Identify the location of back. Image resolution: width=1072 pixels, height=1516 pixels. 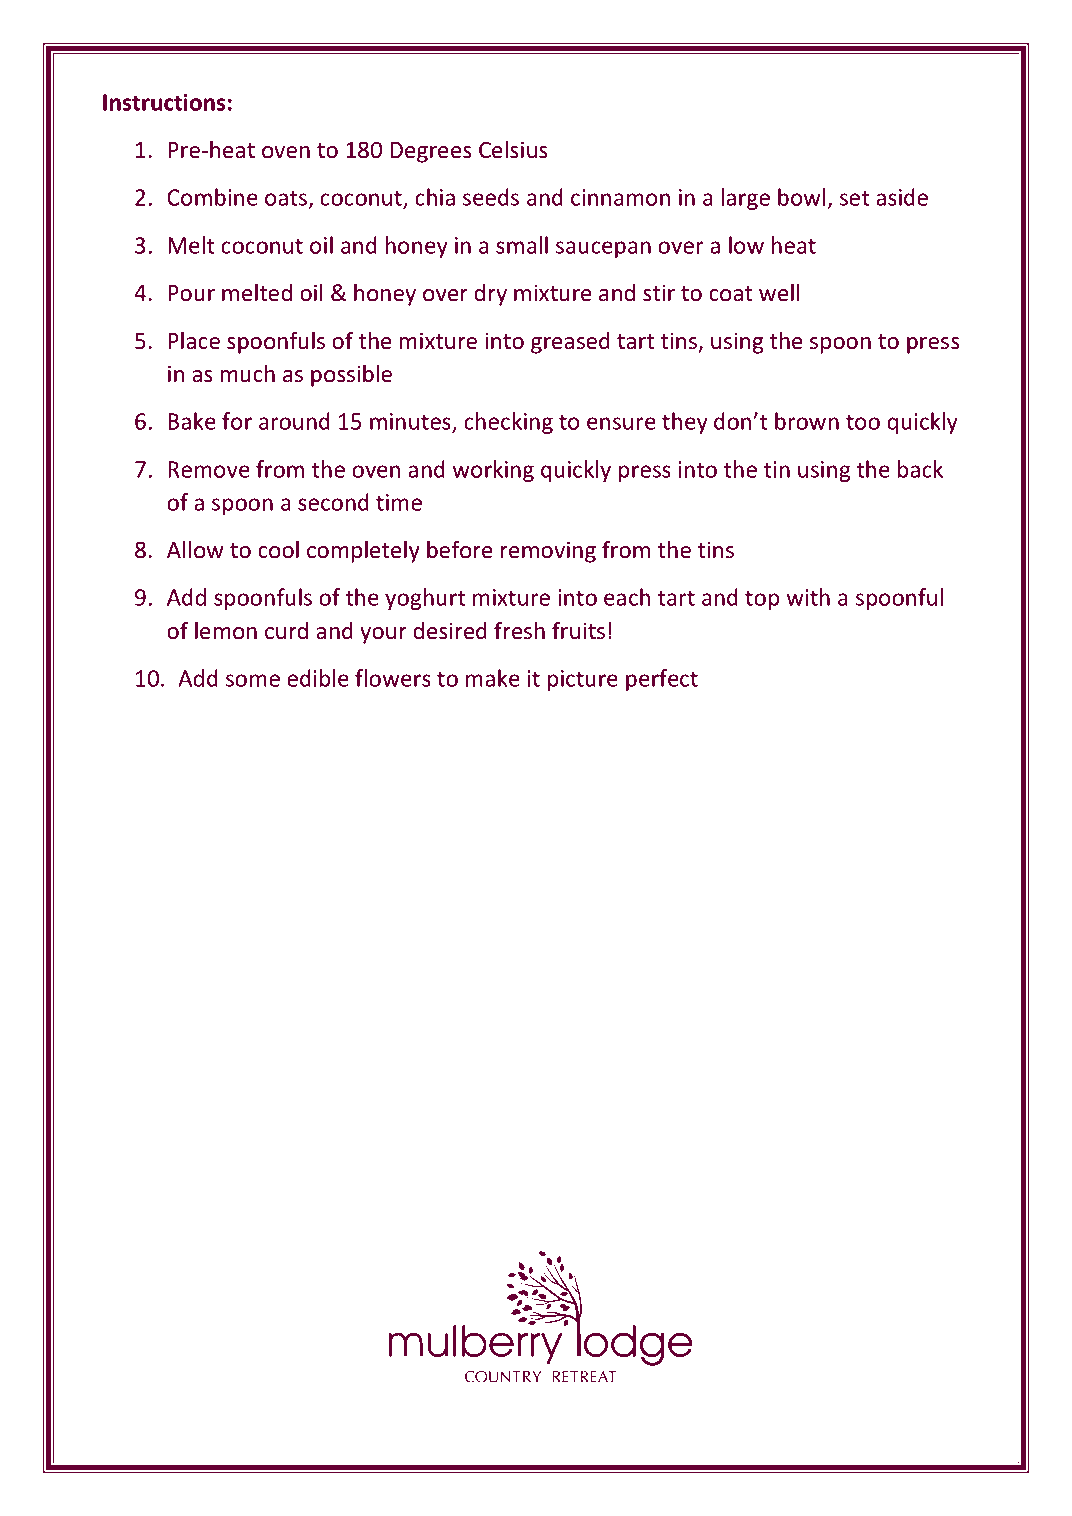
(920, 469).
